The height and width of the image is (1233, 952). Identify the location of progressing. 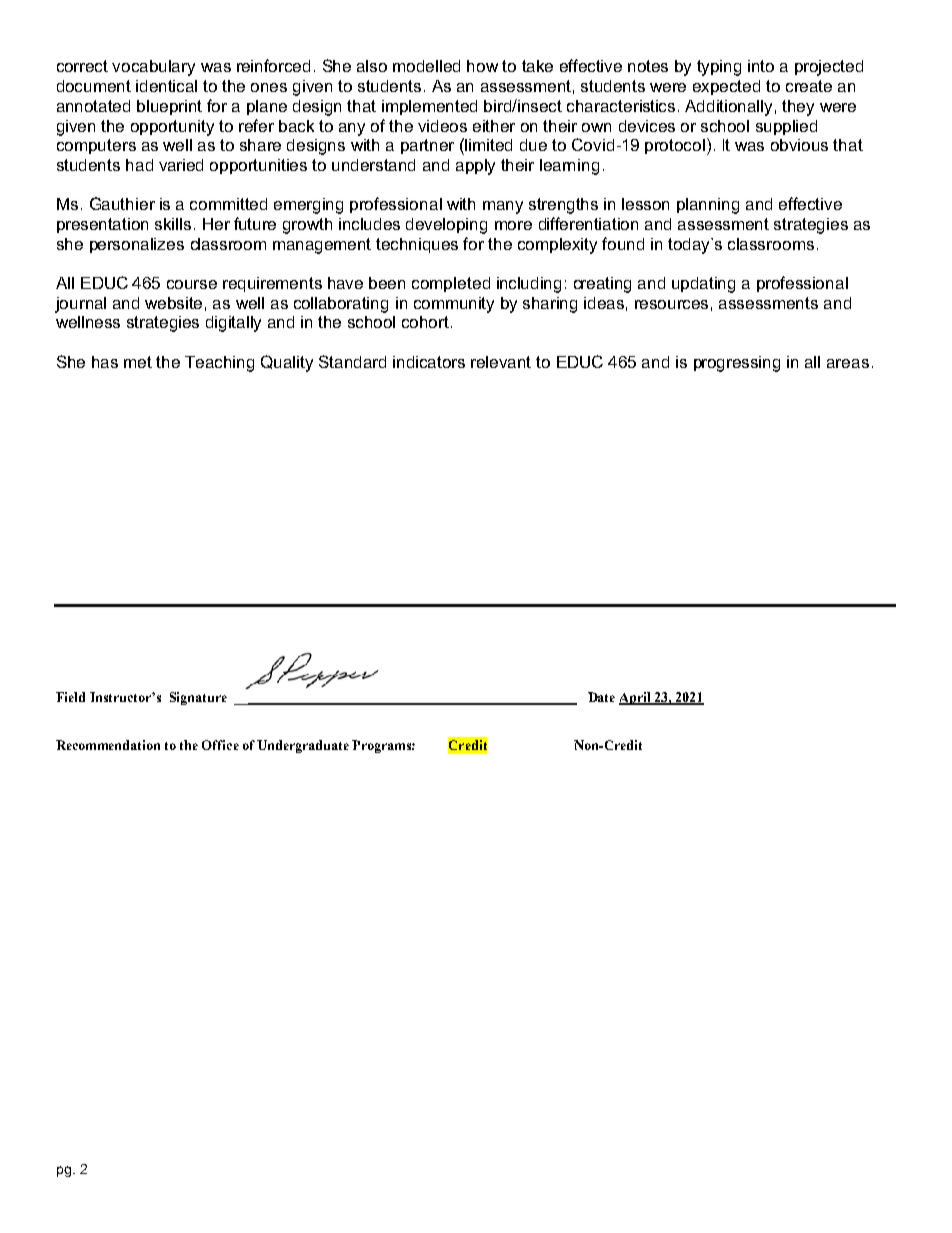
(737, 364).
